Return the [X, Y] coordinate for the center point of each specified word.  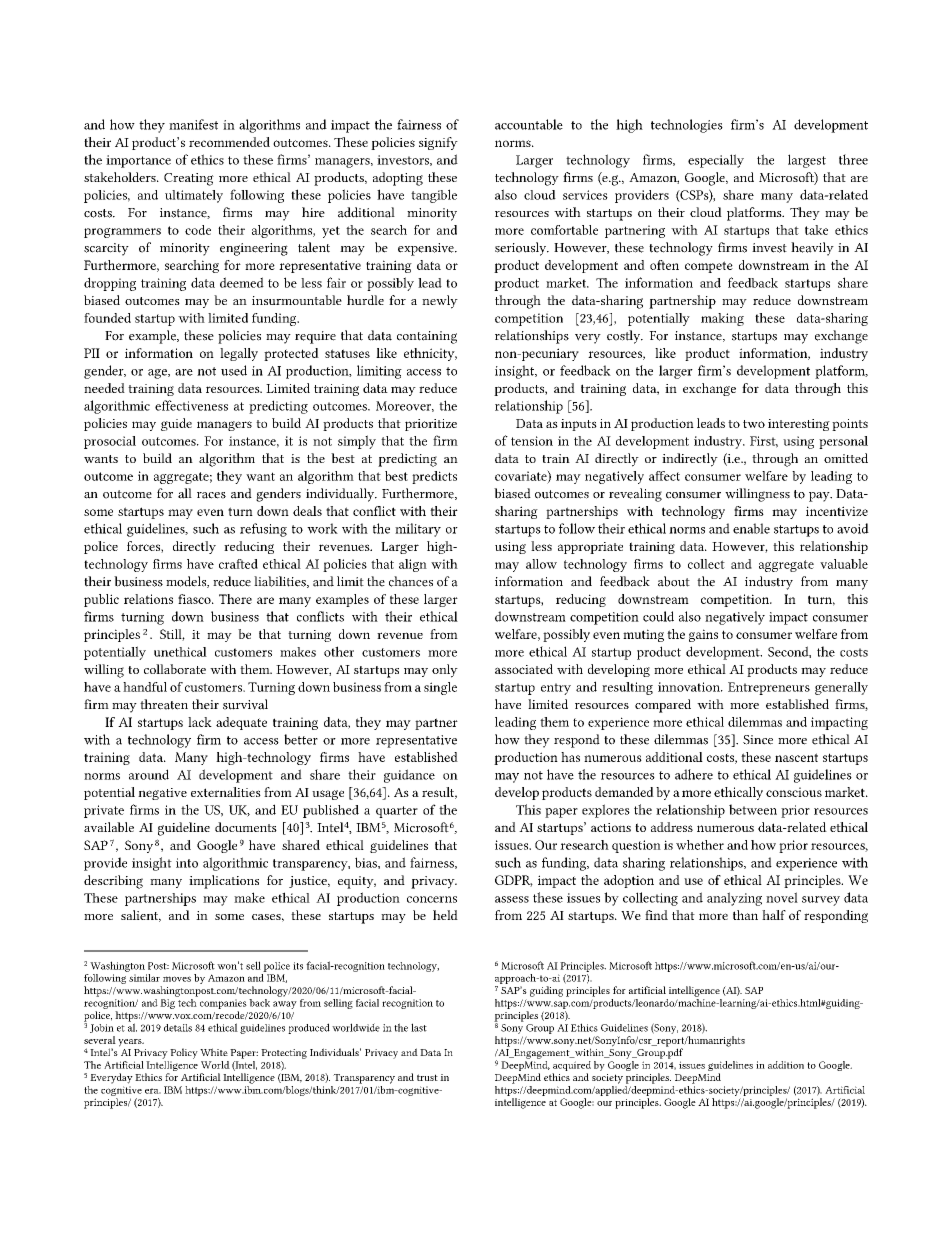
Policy [184, 1053]
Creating [189, 179]
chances [411, 581]
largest [807, 161]
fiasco [195, 599]
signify [438, 143]
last [419, 1027]
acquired [571, 1067]
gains [703, 635]
